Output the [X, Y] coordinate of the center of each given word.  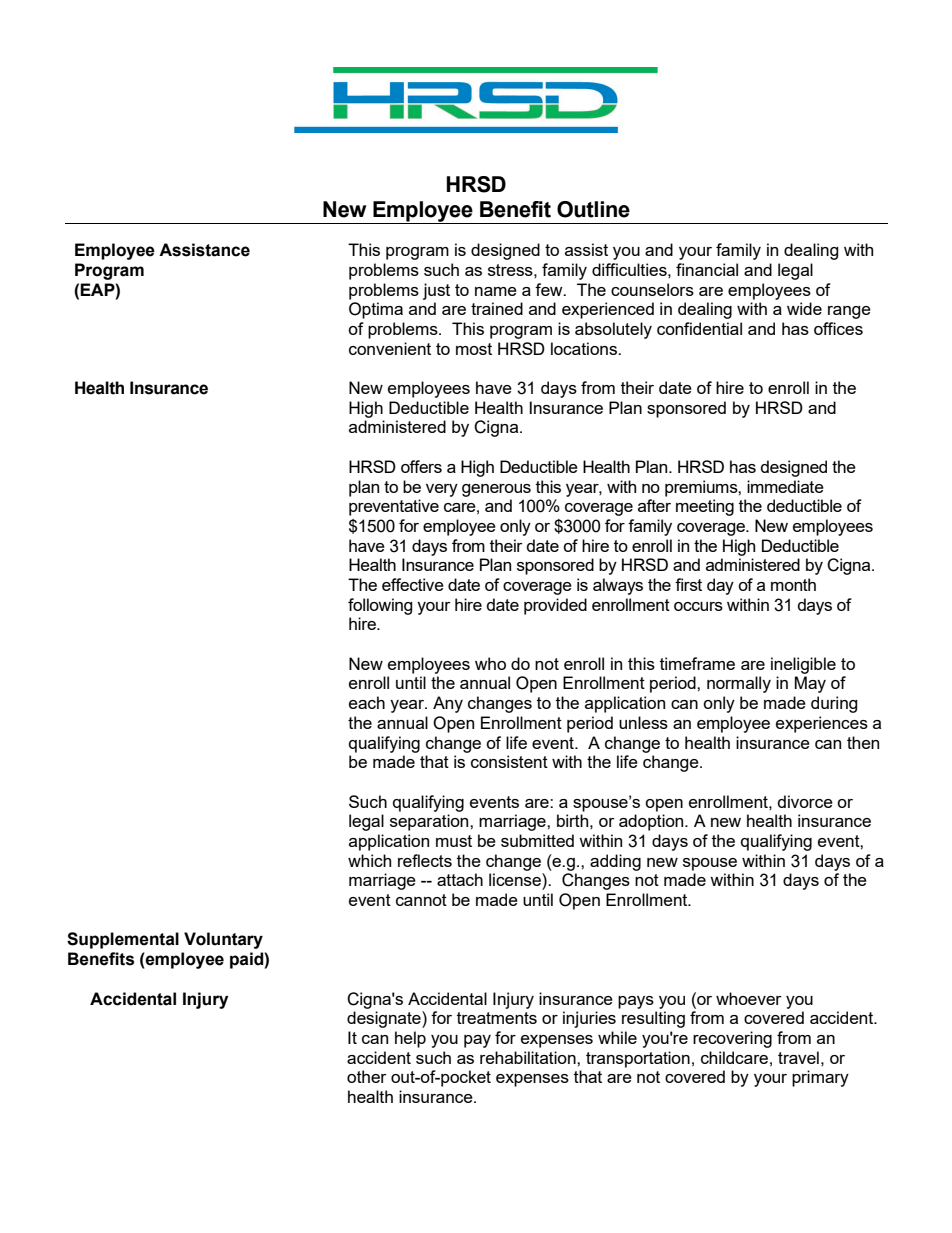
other [367, 1076]
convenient [390, 348]
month [793, 584]
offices [838, 328]
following [380, 606]
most [474, 349]
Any [448, 704]
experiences [822, 724]
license [516, 879]
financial [707, 269]
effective [413, 584]
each [367, 702]
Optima [376, 310]
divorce [805, 801]
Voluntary [223, 940]
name [496, 291]
